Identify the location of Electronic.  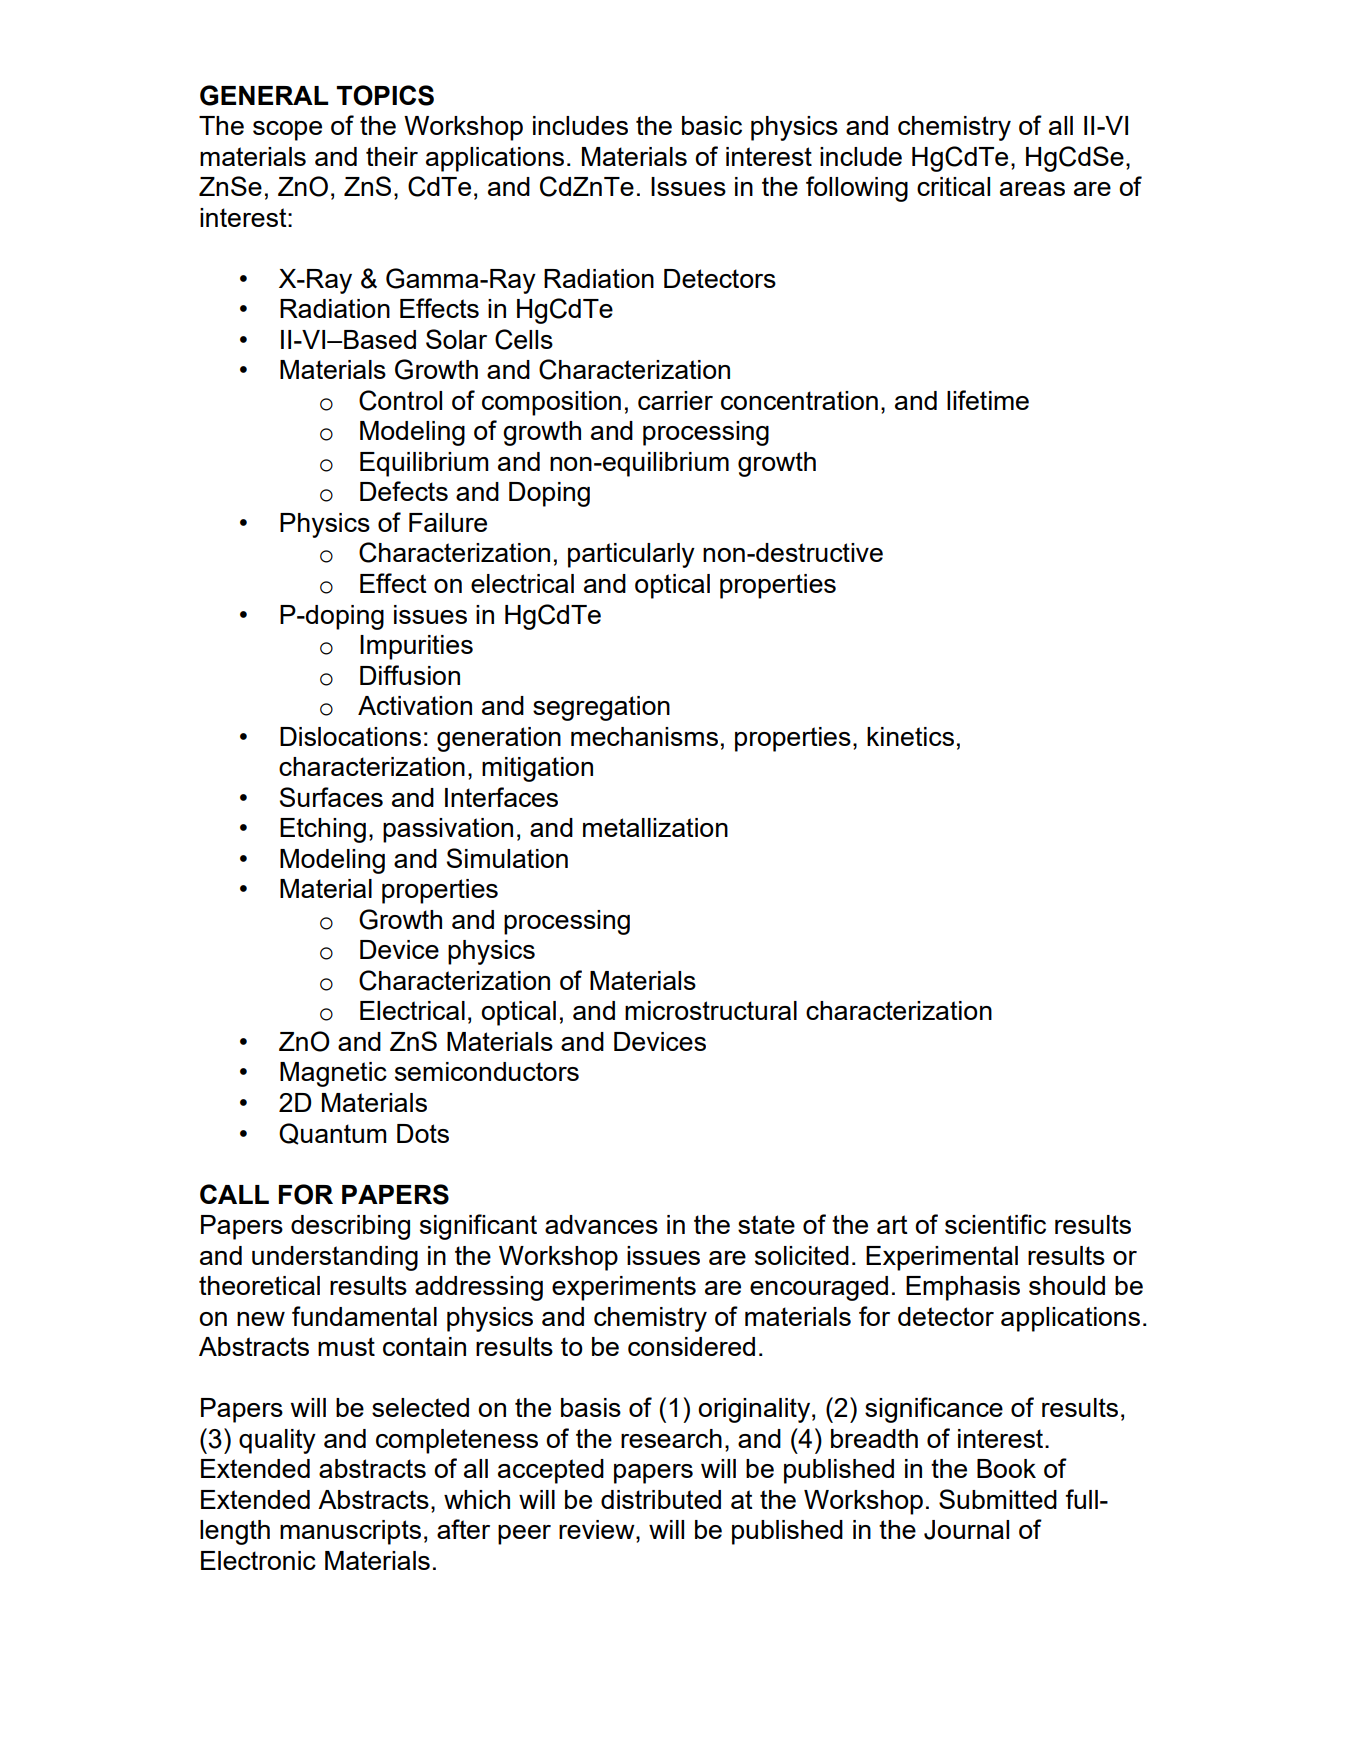
(258, 1560).
